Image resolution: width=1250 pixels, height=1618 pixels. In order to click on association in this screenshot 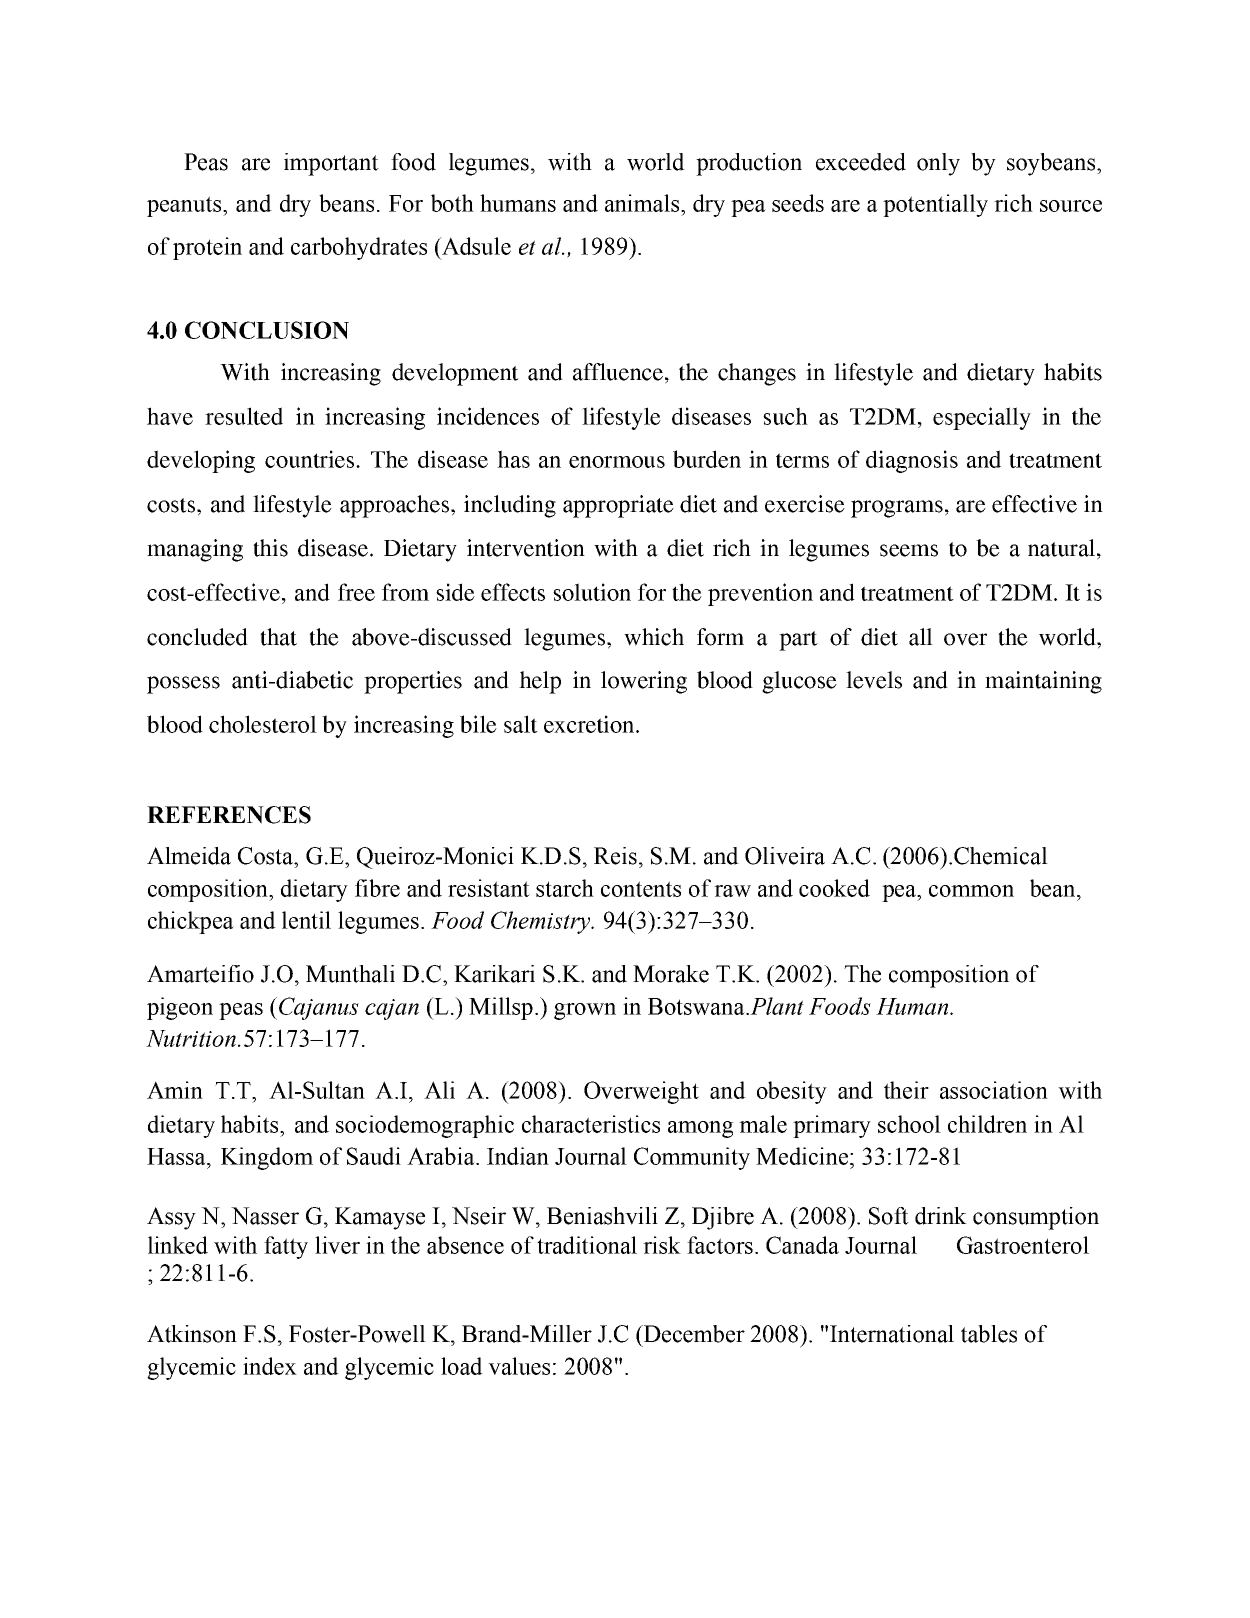, I will do `click(994, 1090)`.
